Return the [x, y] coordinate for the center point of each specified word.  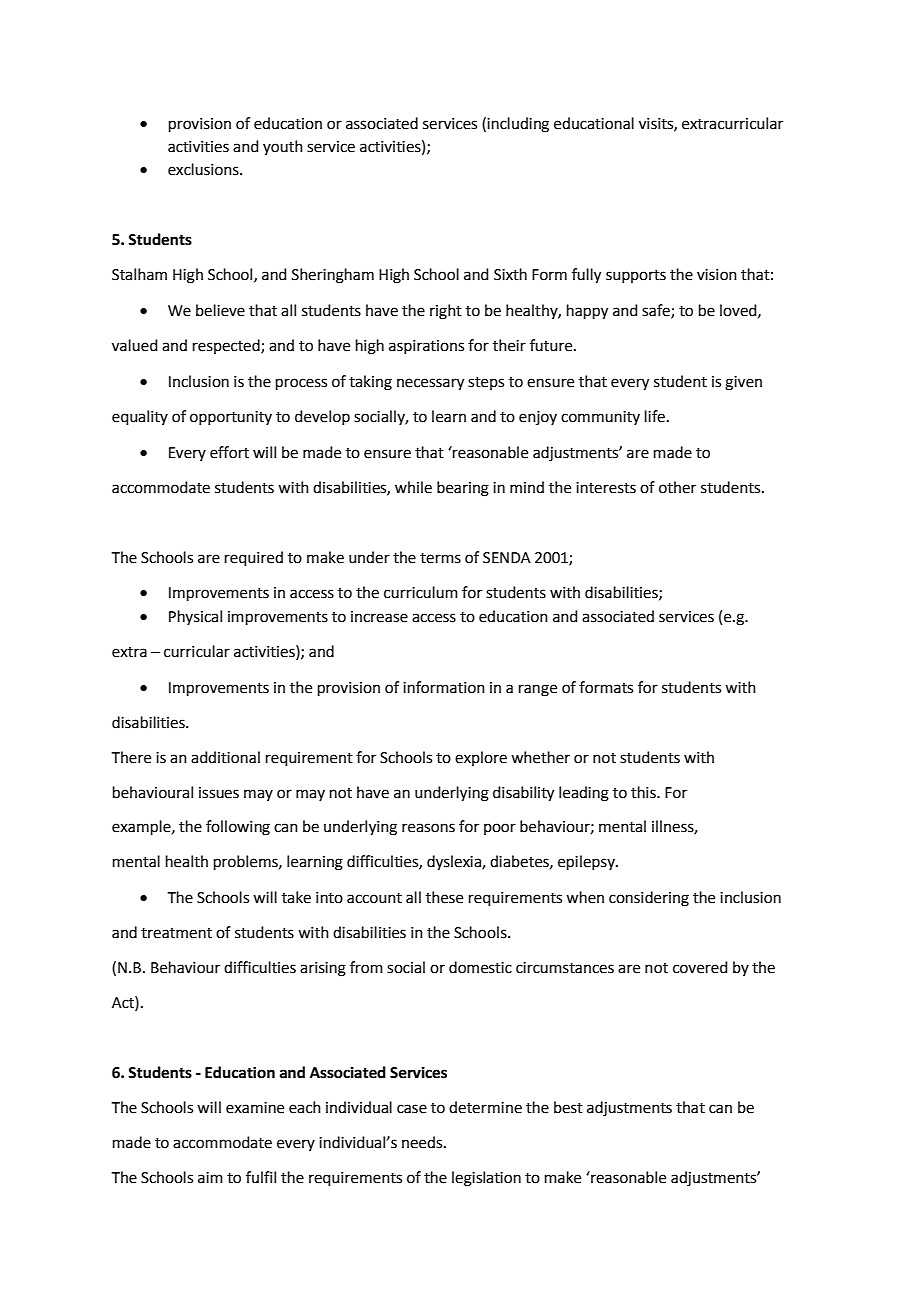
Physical [195, 617]
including [518, 125]
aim [210, 1178]
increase [379, 617]
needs [423, 1142]
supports [636, 276]
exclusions [204, 169]
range [538, 690]
